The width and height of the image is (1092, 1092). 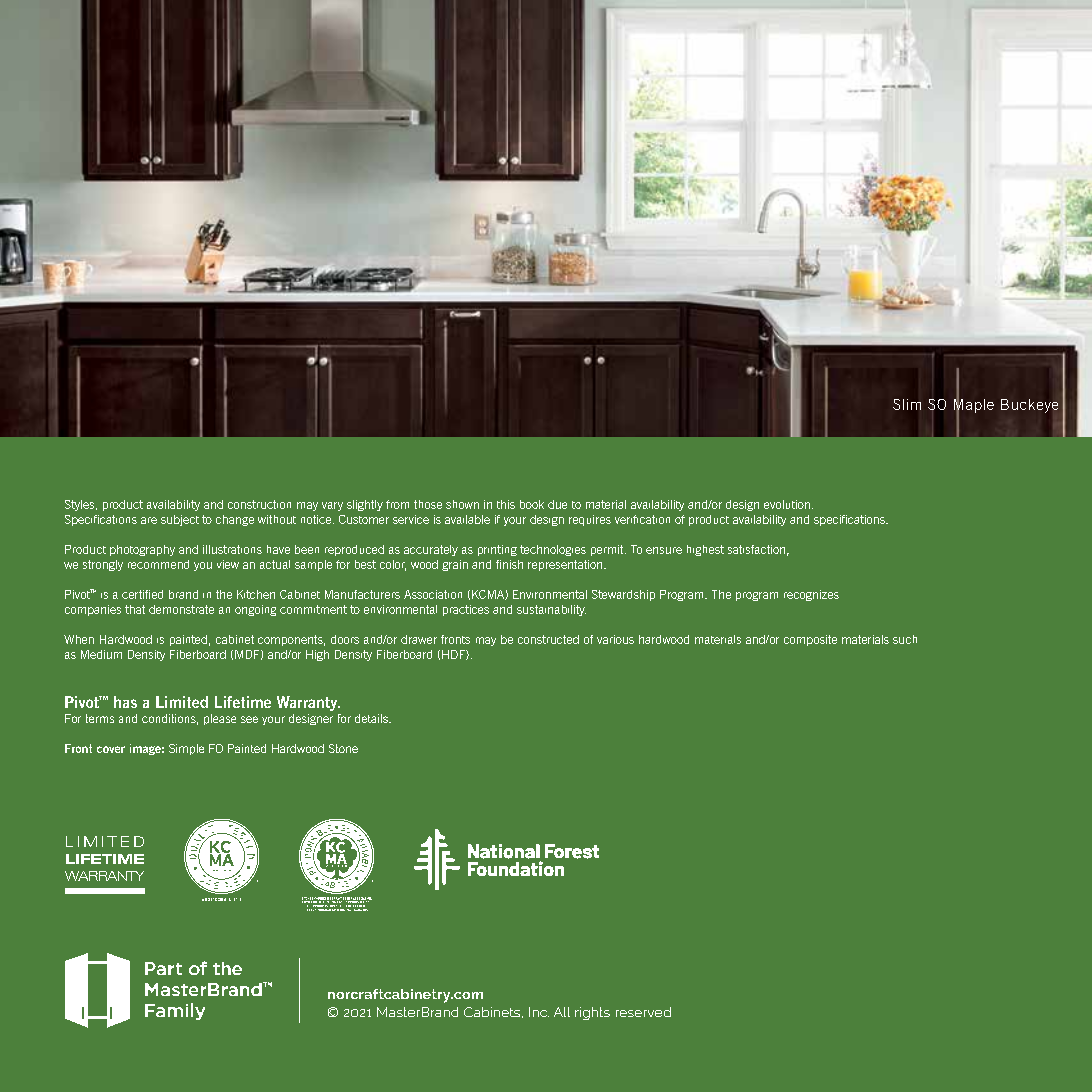 I want to click on Inc, so click(x=539, y=1012).
